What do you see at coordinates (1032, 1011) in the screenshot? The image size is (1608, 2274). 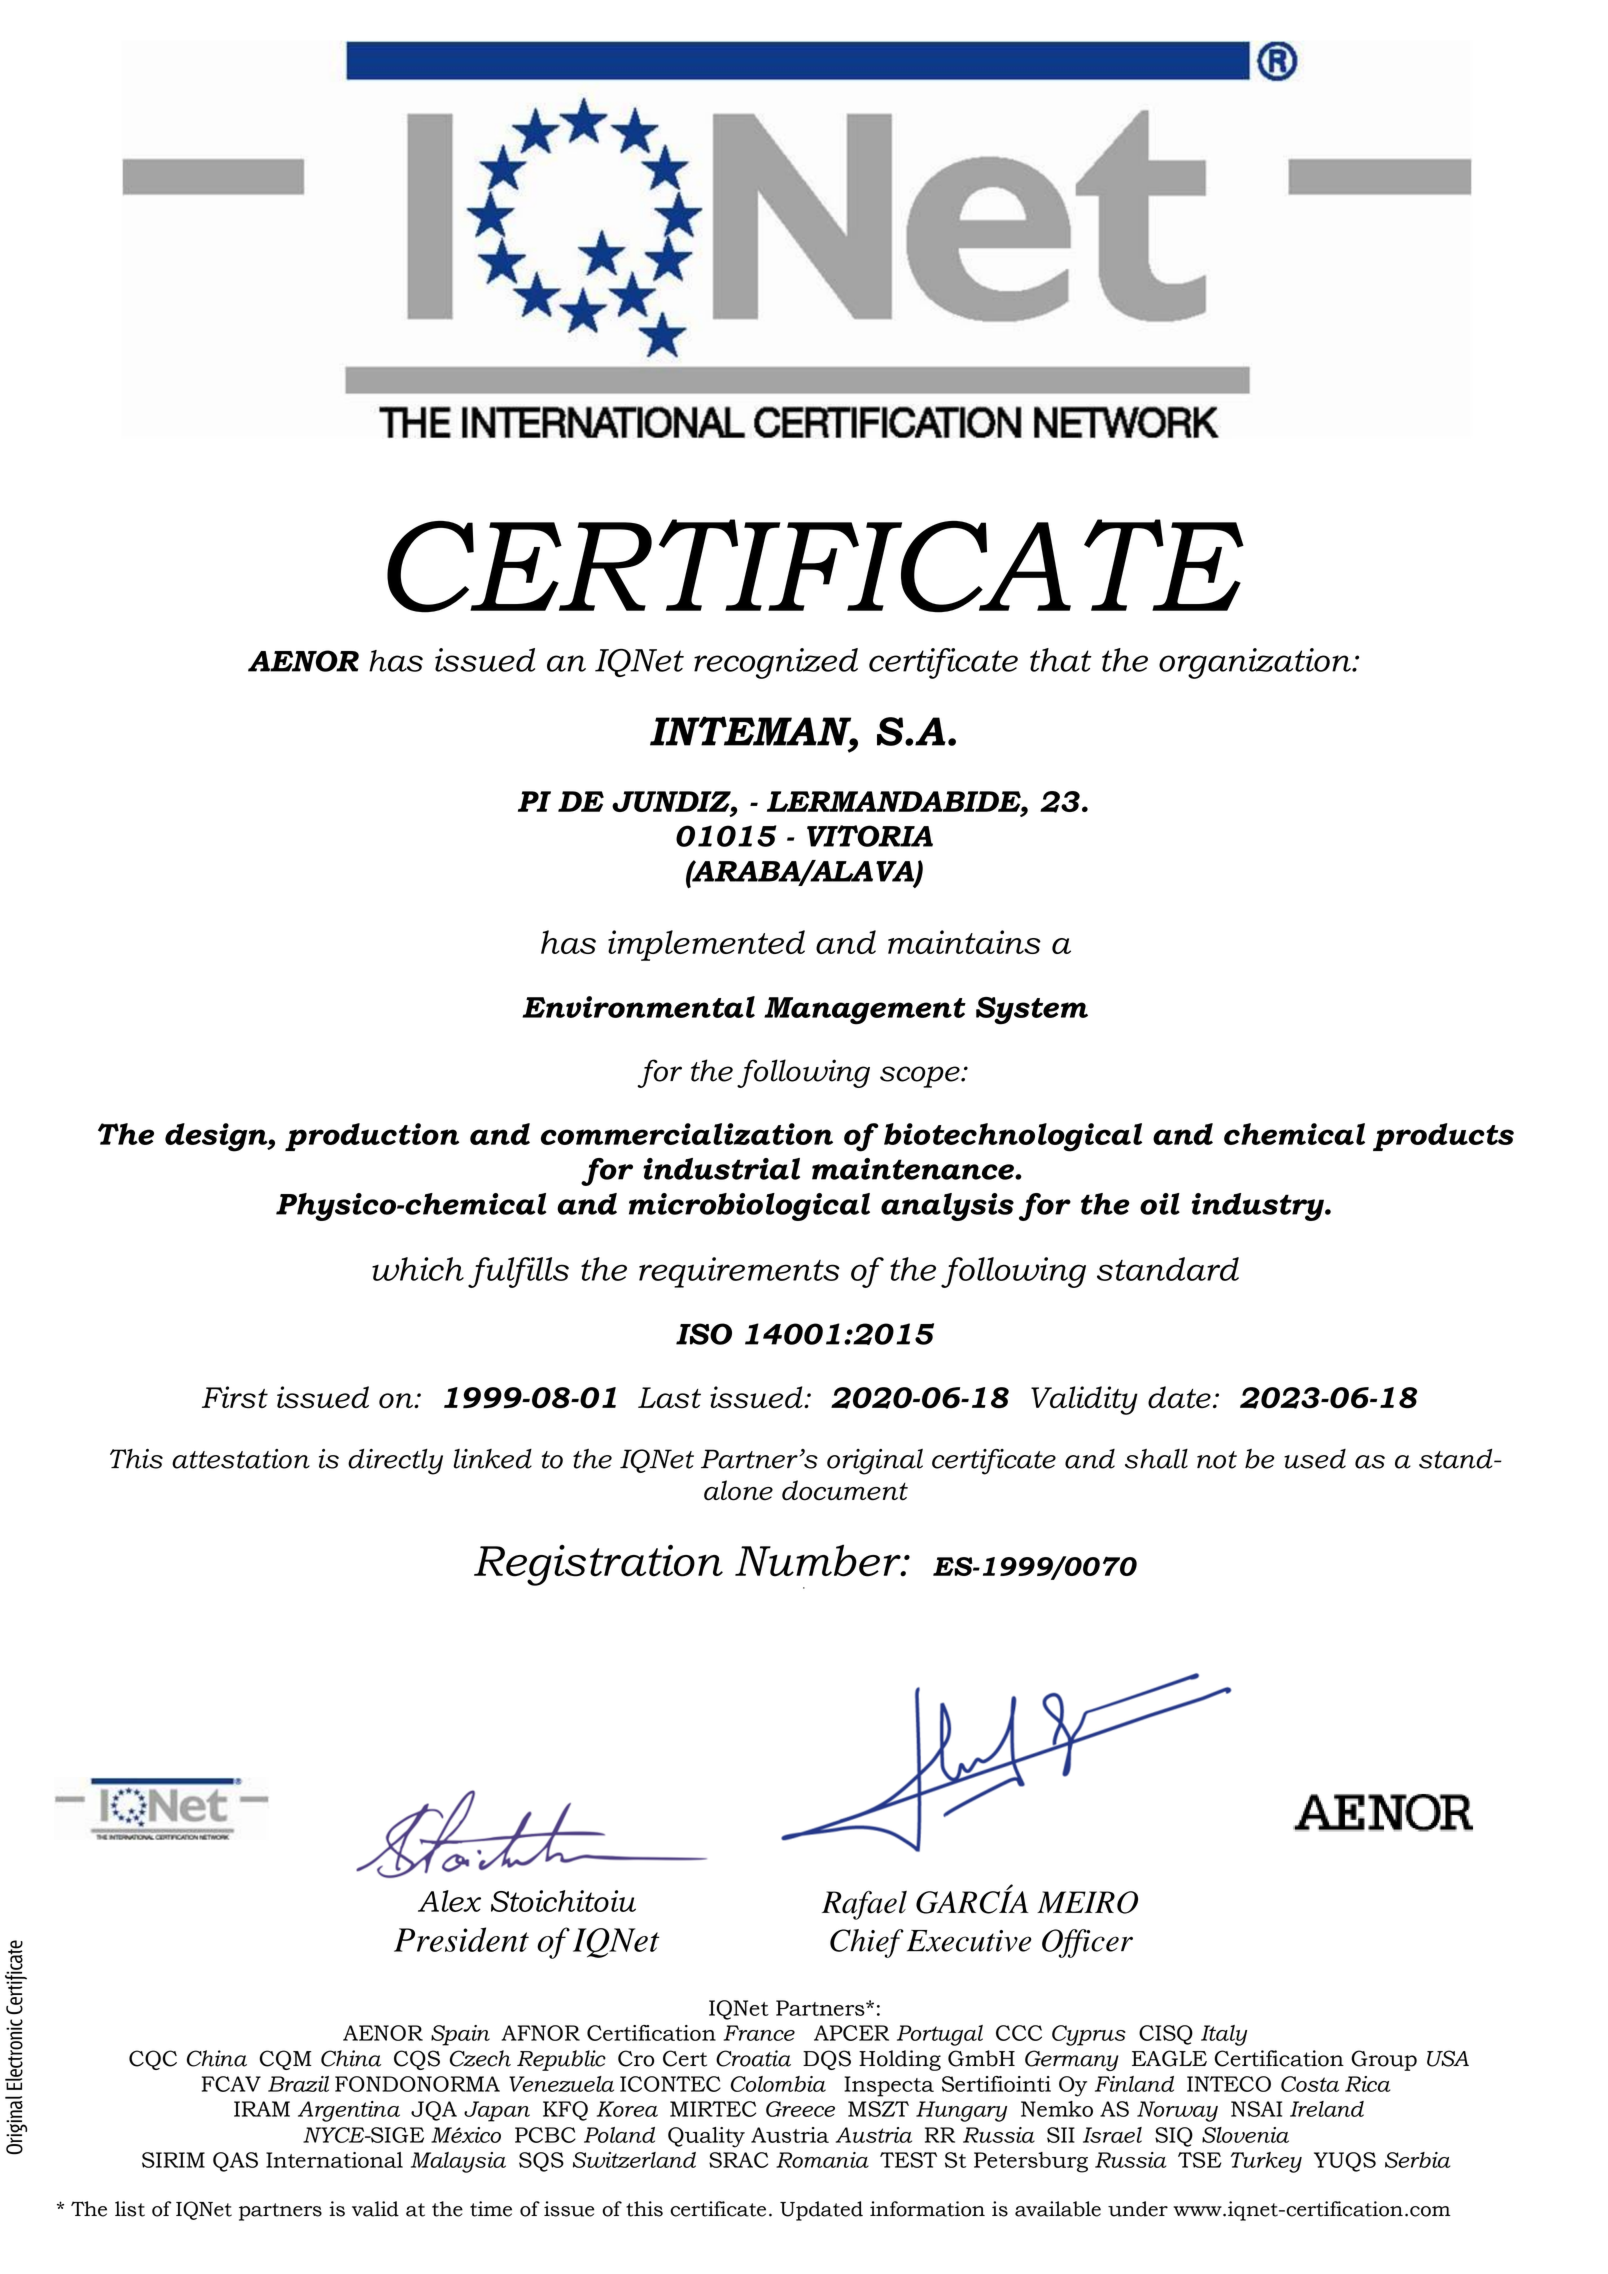 I see `System` at bounding box center [1032, 1011].
